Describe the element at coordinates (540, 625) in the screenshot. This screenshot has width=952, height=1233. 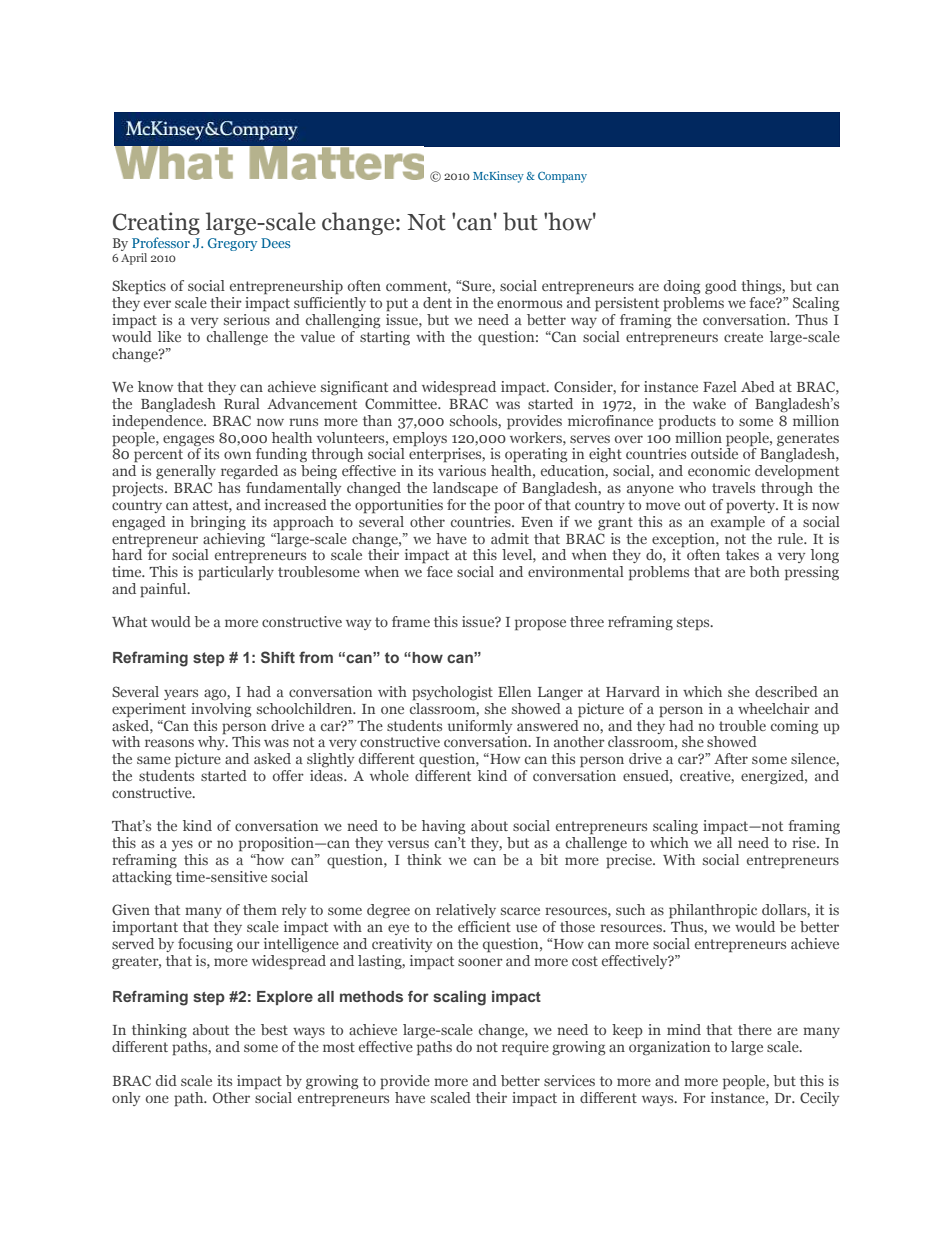
I see `propose` at that location.
